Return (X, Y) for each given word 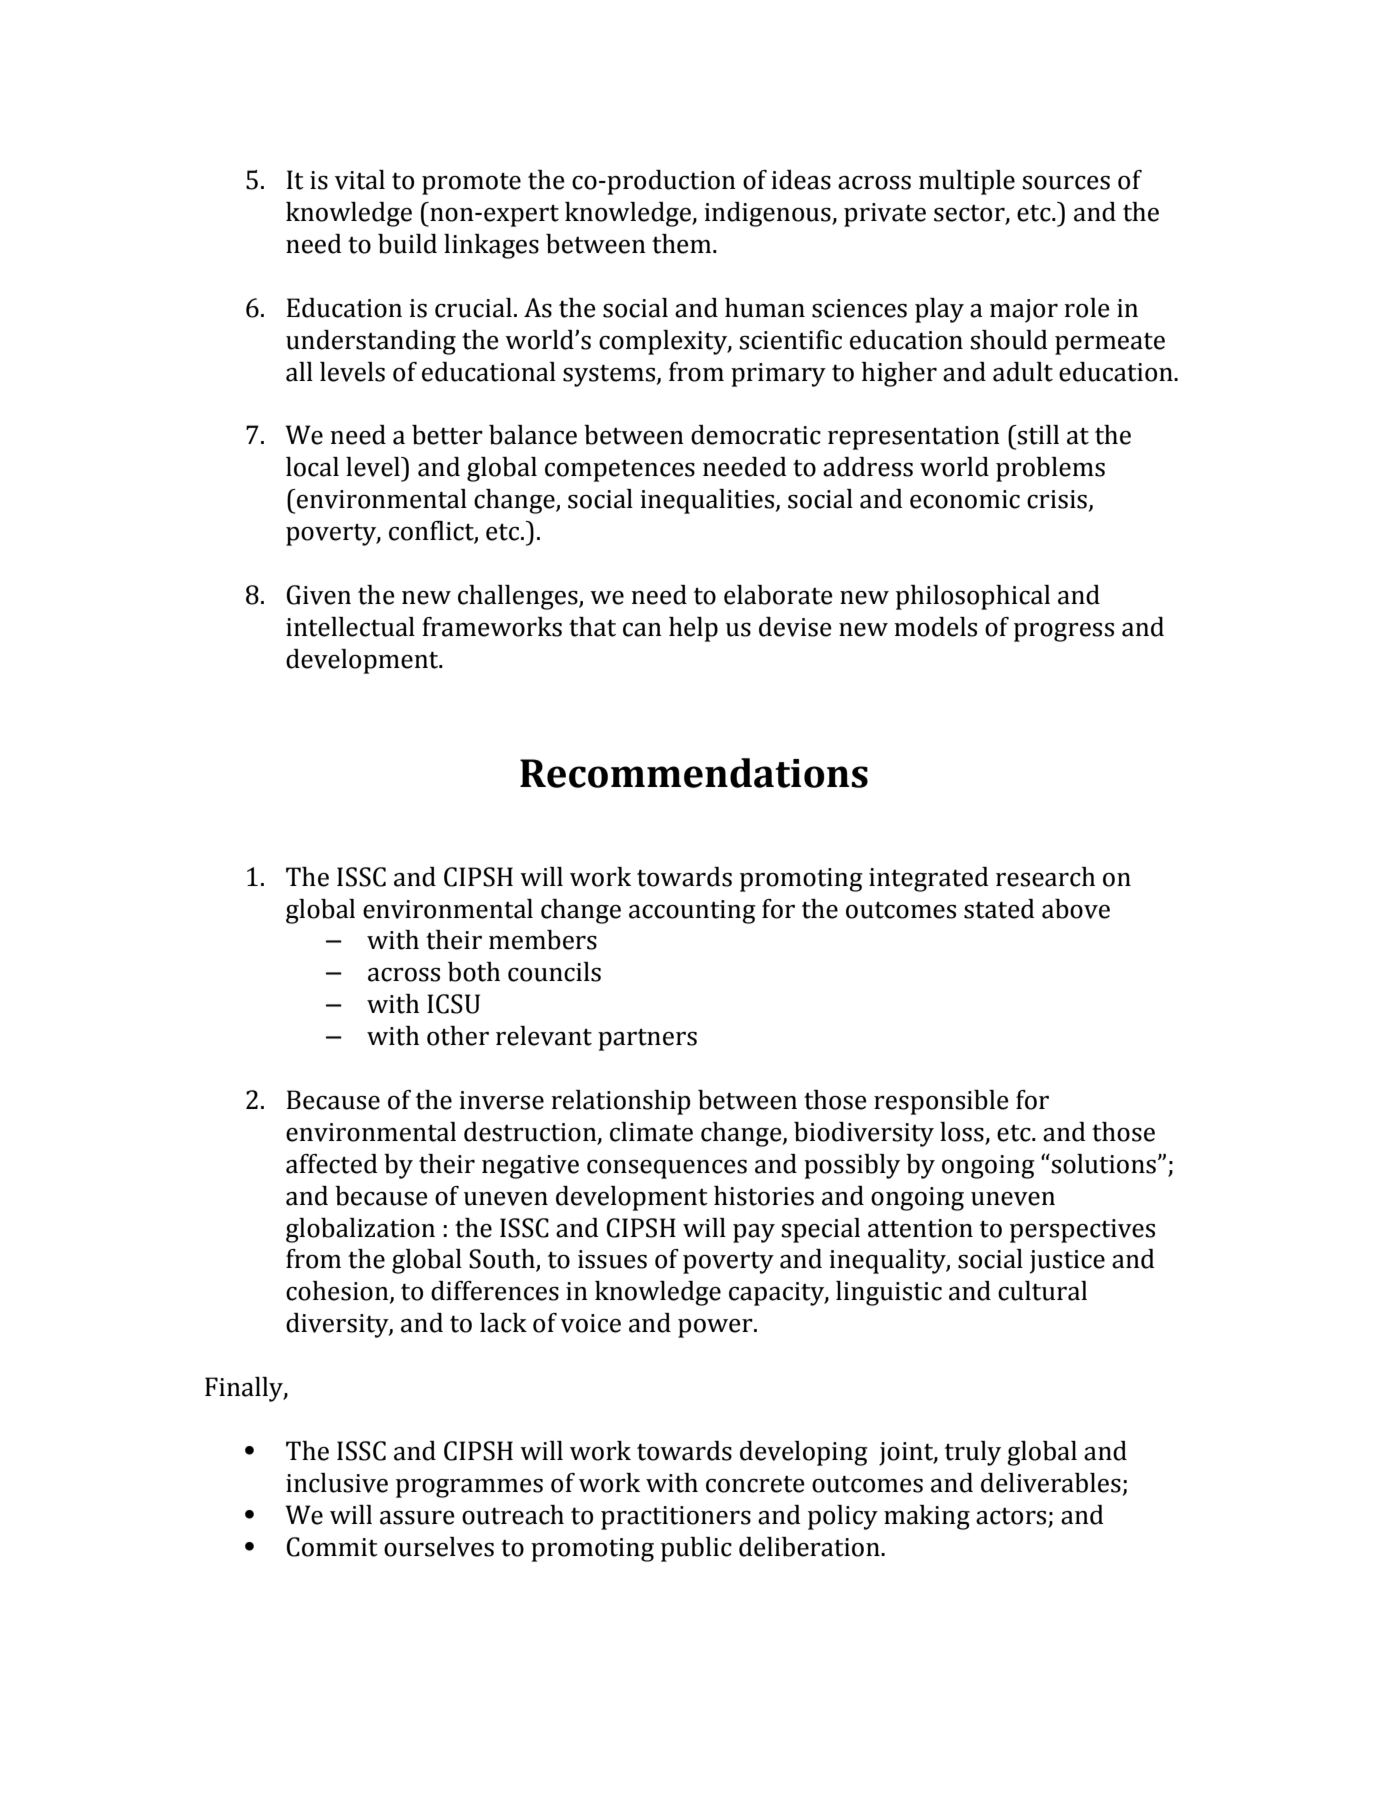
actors (1011, 1516)
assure (417, 1517)
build (407, 244)
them (683, 244)
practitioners (676, 1518)
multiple (967, 182)
